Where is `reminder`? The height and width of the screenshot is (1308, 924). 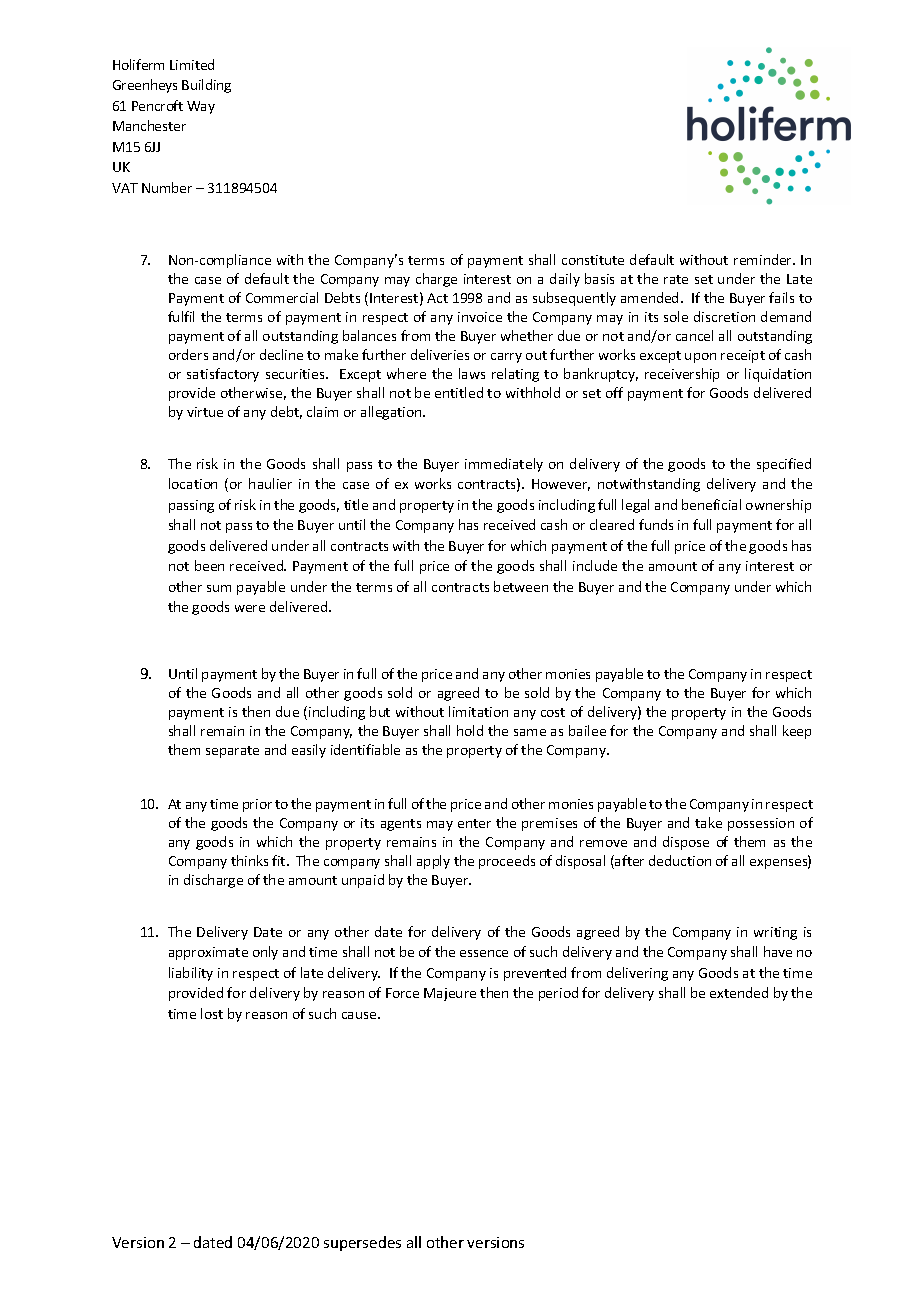
reminder is located at coordinates (764, 259).
